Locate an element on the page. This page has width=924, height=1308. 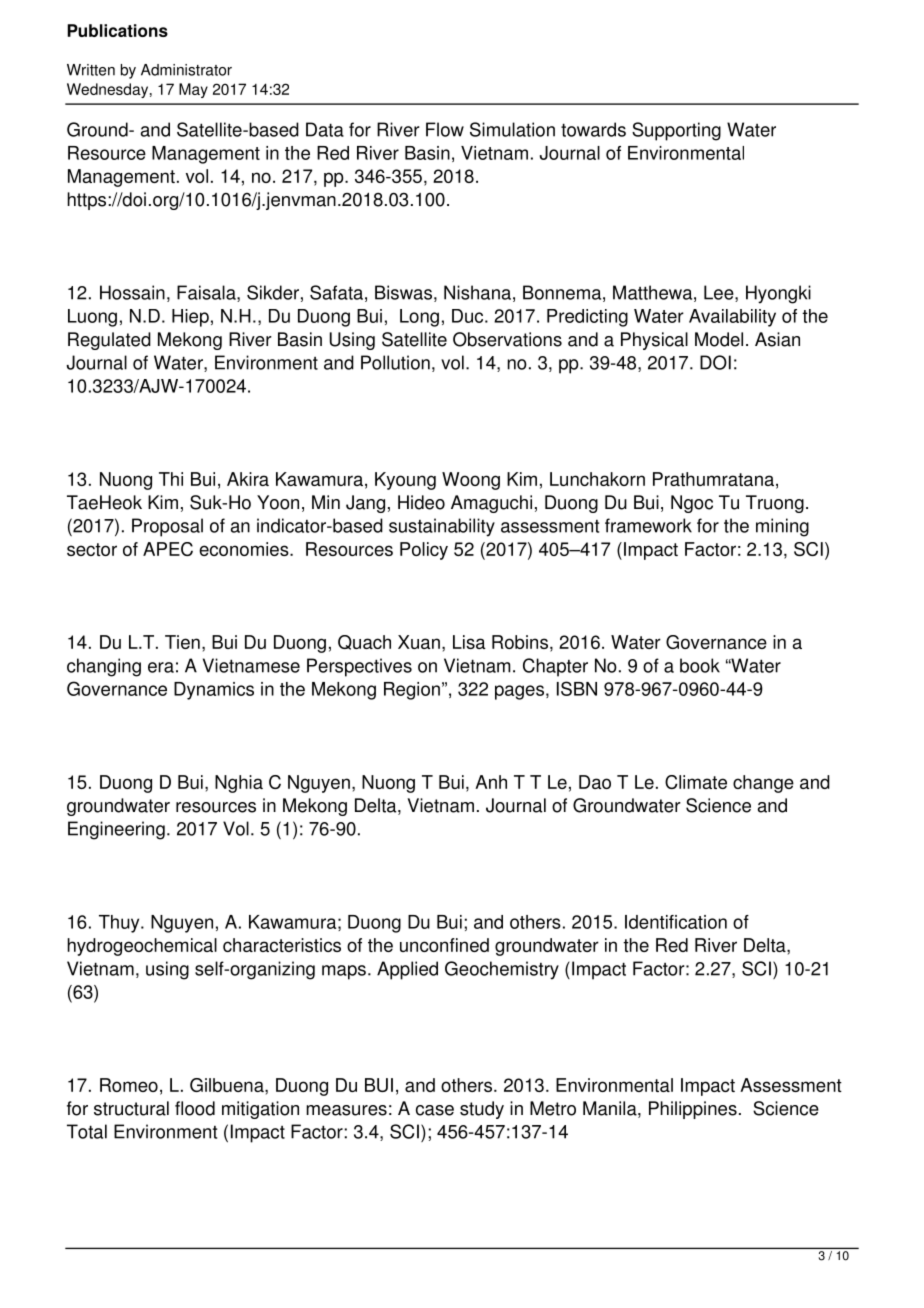
case is located at coordinates (435, 1110).
